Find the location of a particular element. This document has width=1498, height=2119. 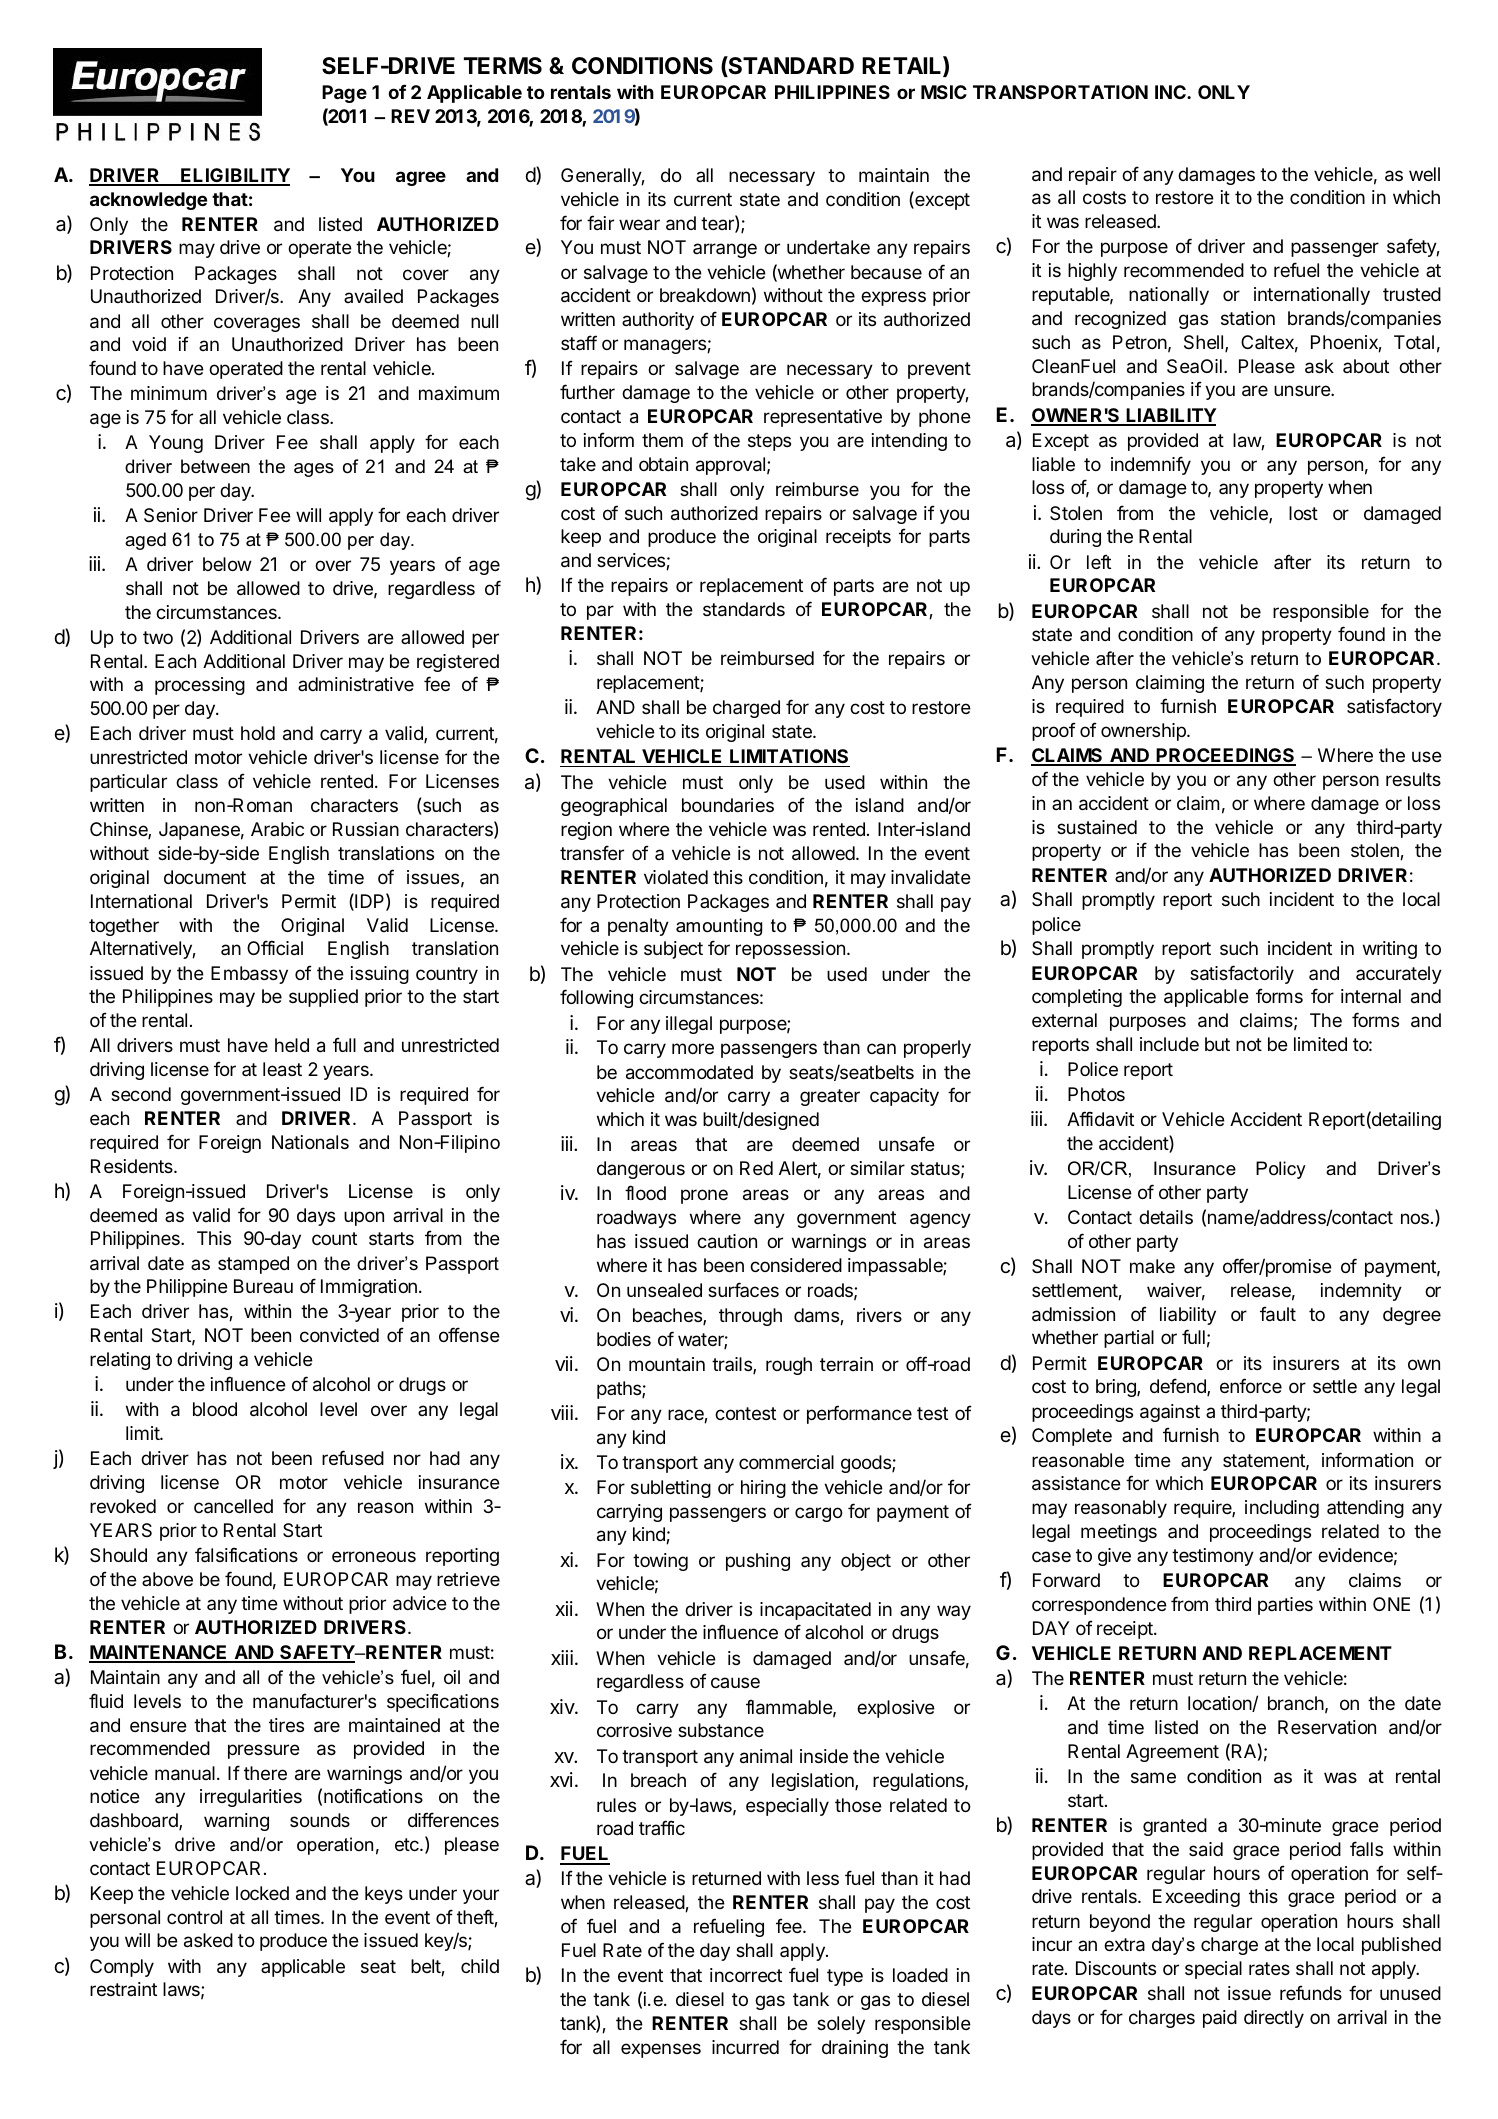

more is located at coordinates (693, 1048).
